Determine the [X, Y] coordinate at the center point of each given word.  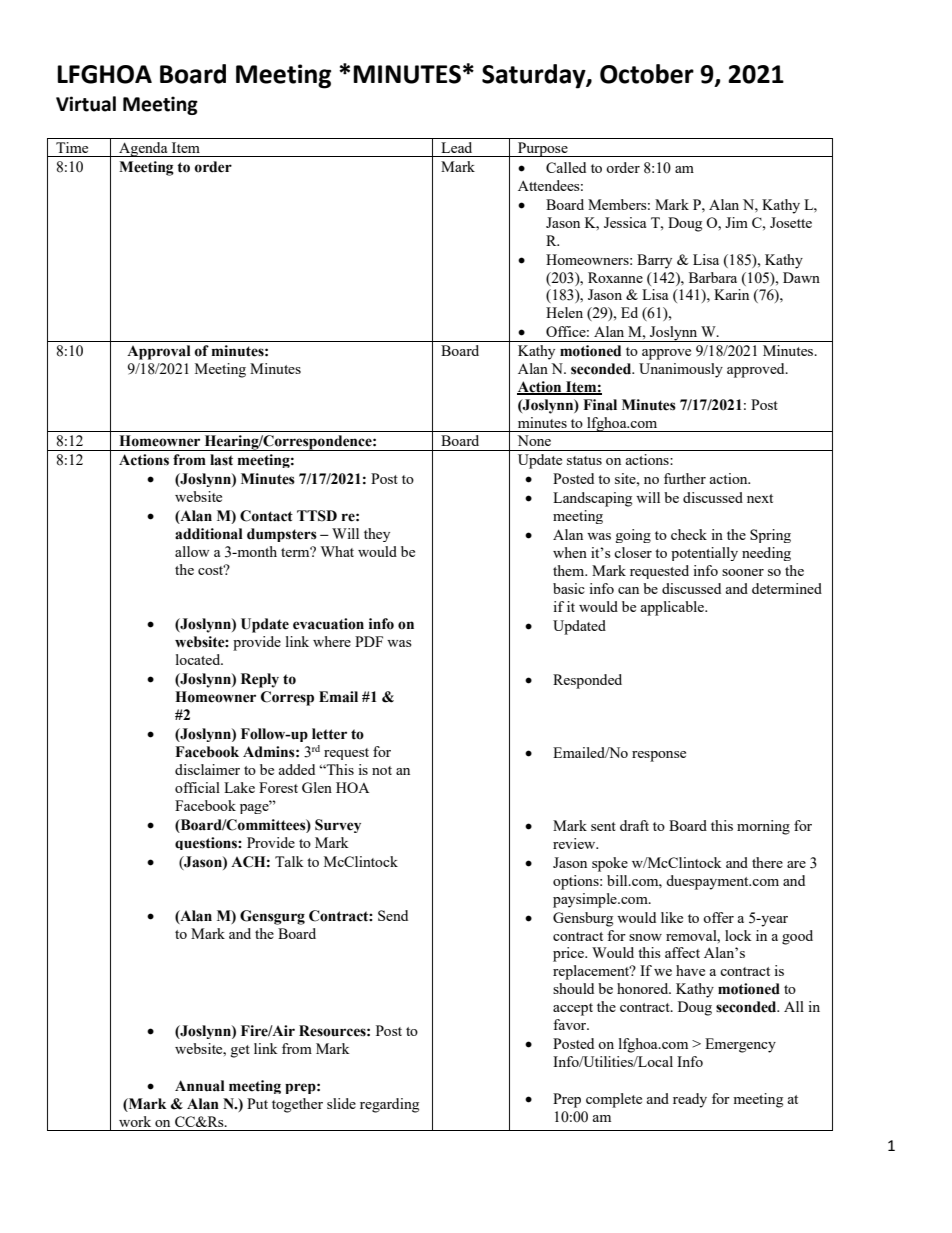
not [382, 770]
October [647, 74]
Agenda [143, 149]
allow [192, 551]
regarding [389, 1105]
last [221, 460]
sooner [743, 572]
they [377, 535]
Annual [200, 1086]
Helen [564, 312]
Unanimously [681, 370]
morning [763, 827]
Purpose [543, 149]
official [197, 787]
